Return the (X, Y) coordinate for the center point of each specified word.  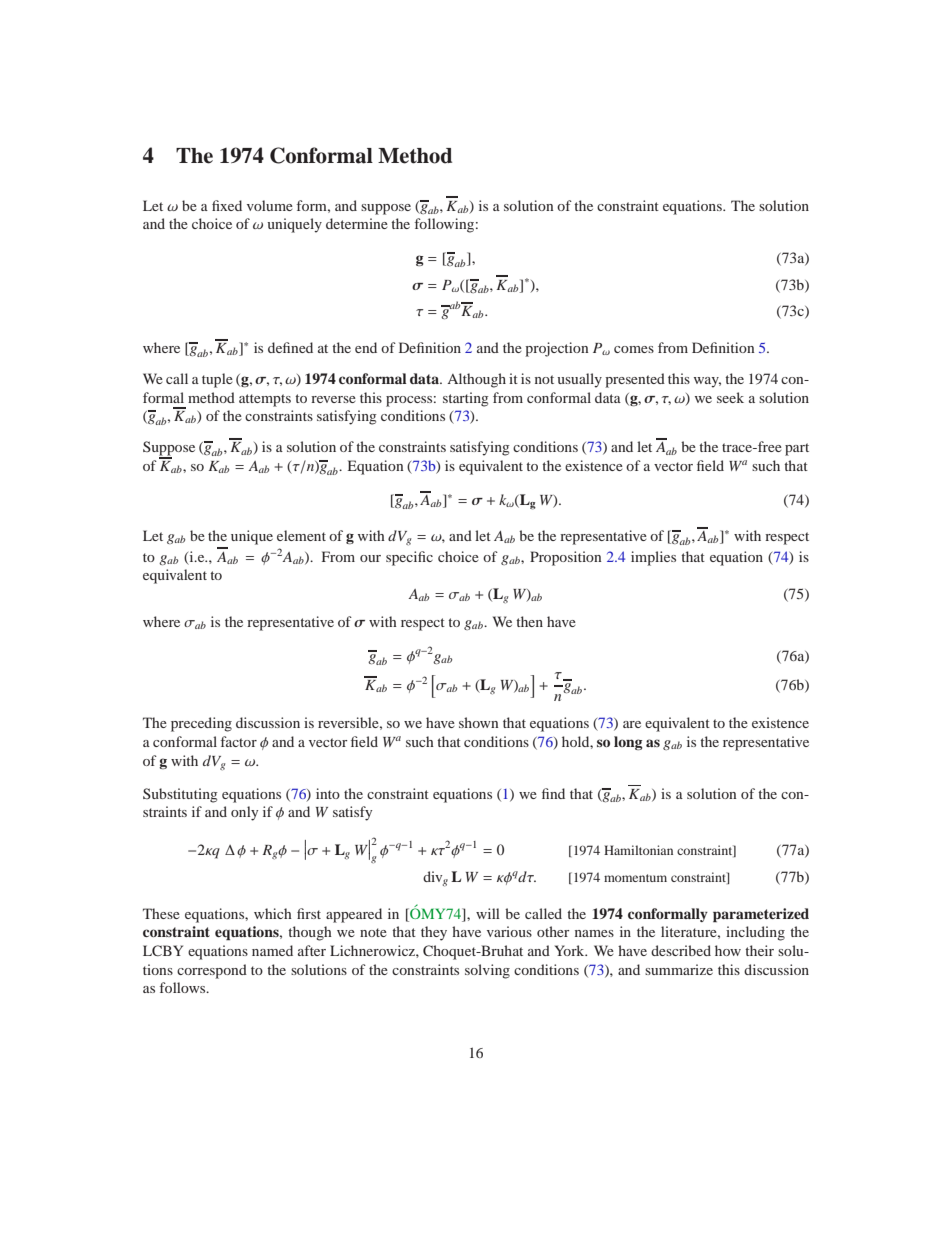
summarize (679, 969)
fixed (227, 205)
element (301, 535)
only (244, 813)
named (272, 950)
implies (653, 558)
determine (357, 223)
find (553, 793)
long (628, 743)
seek (730, 397)
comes (634, 349)
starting (466, 399)
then (529, 621)
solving (487, 971)
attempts (265, 400)
